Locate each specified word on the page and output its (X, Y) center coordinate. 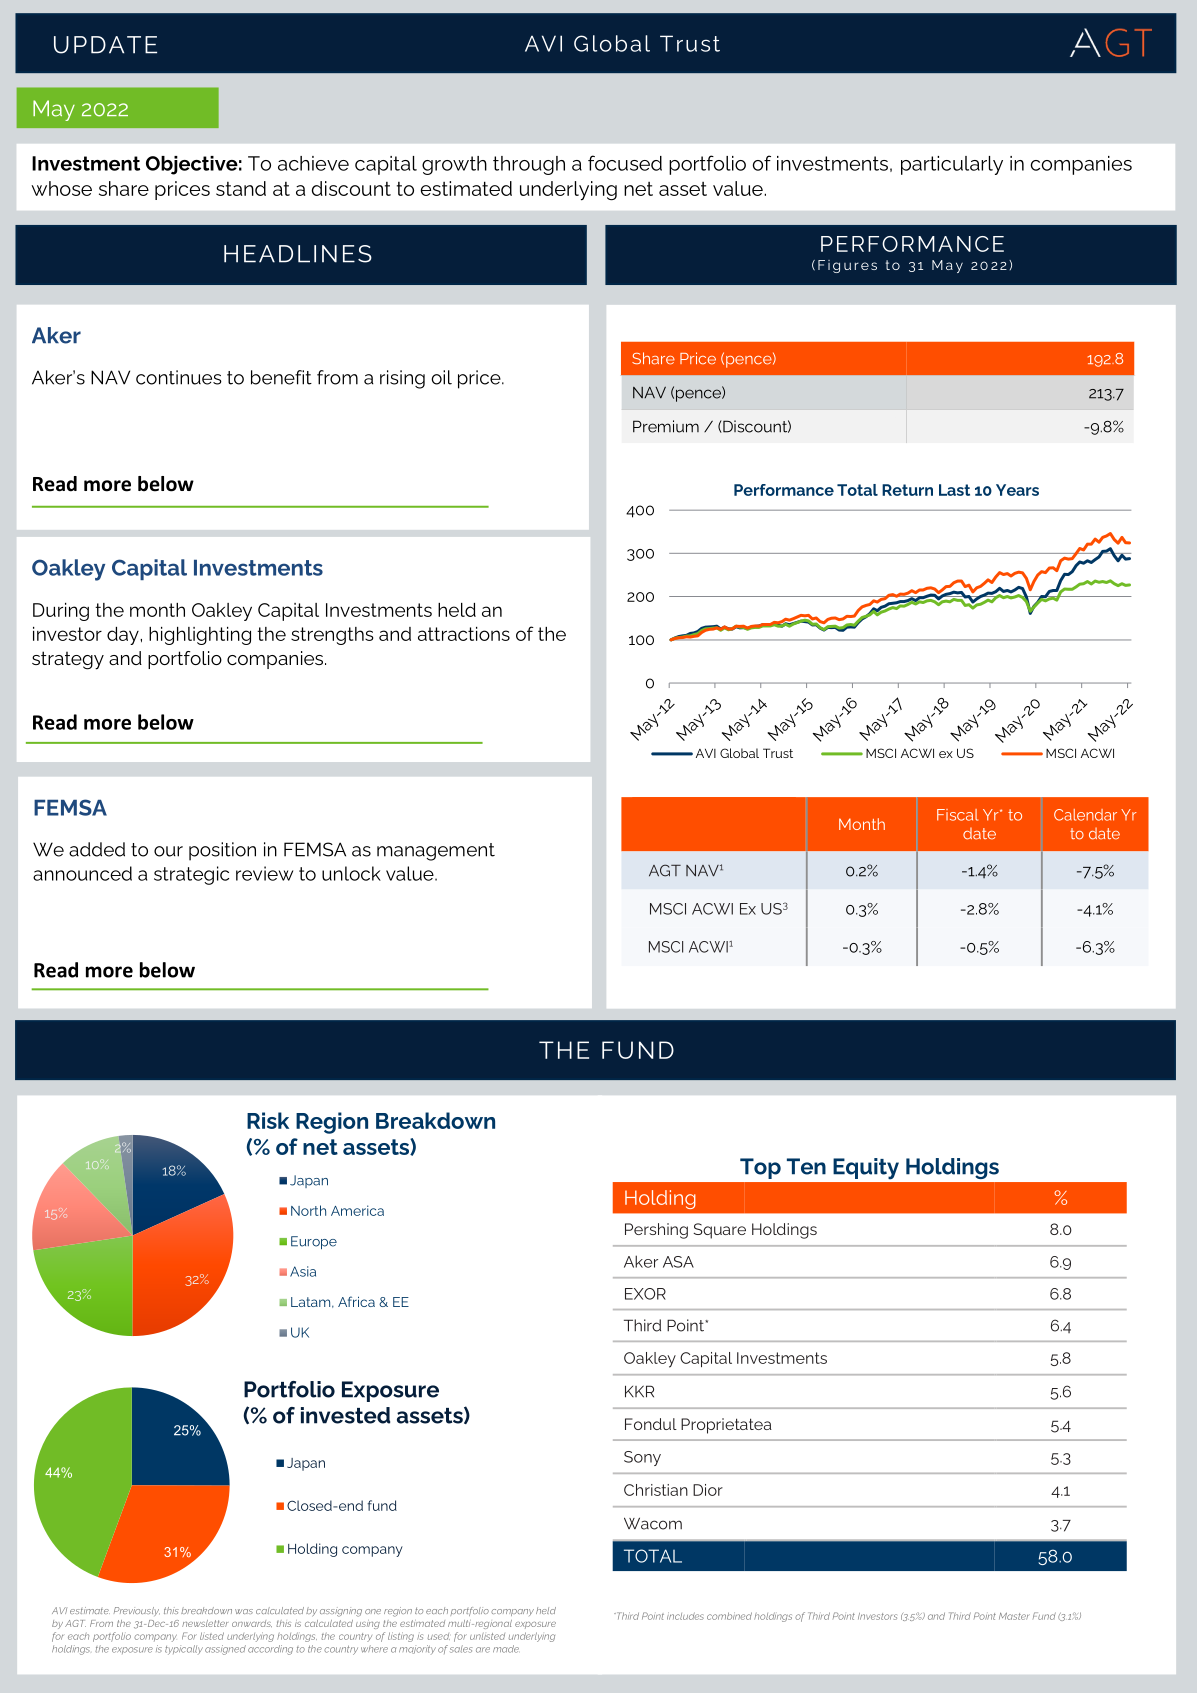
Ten (806, 1166)
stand (241, 188)
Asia (303, 1271)
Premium (666, 426)
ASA (678, 1262)
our (168, 851)
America (357, 1210)
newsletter (205, 1623)
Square (719, 1231)
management (436, 852)
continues (179, 377)
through (529, 165)
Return (907, 490)
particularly (952, 165)
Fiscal (957, 815)
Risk (268, 1120)
